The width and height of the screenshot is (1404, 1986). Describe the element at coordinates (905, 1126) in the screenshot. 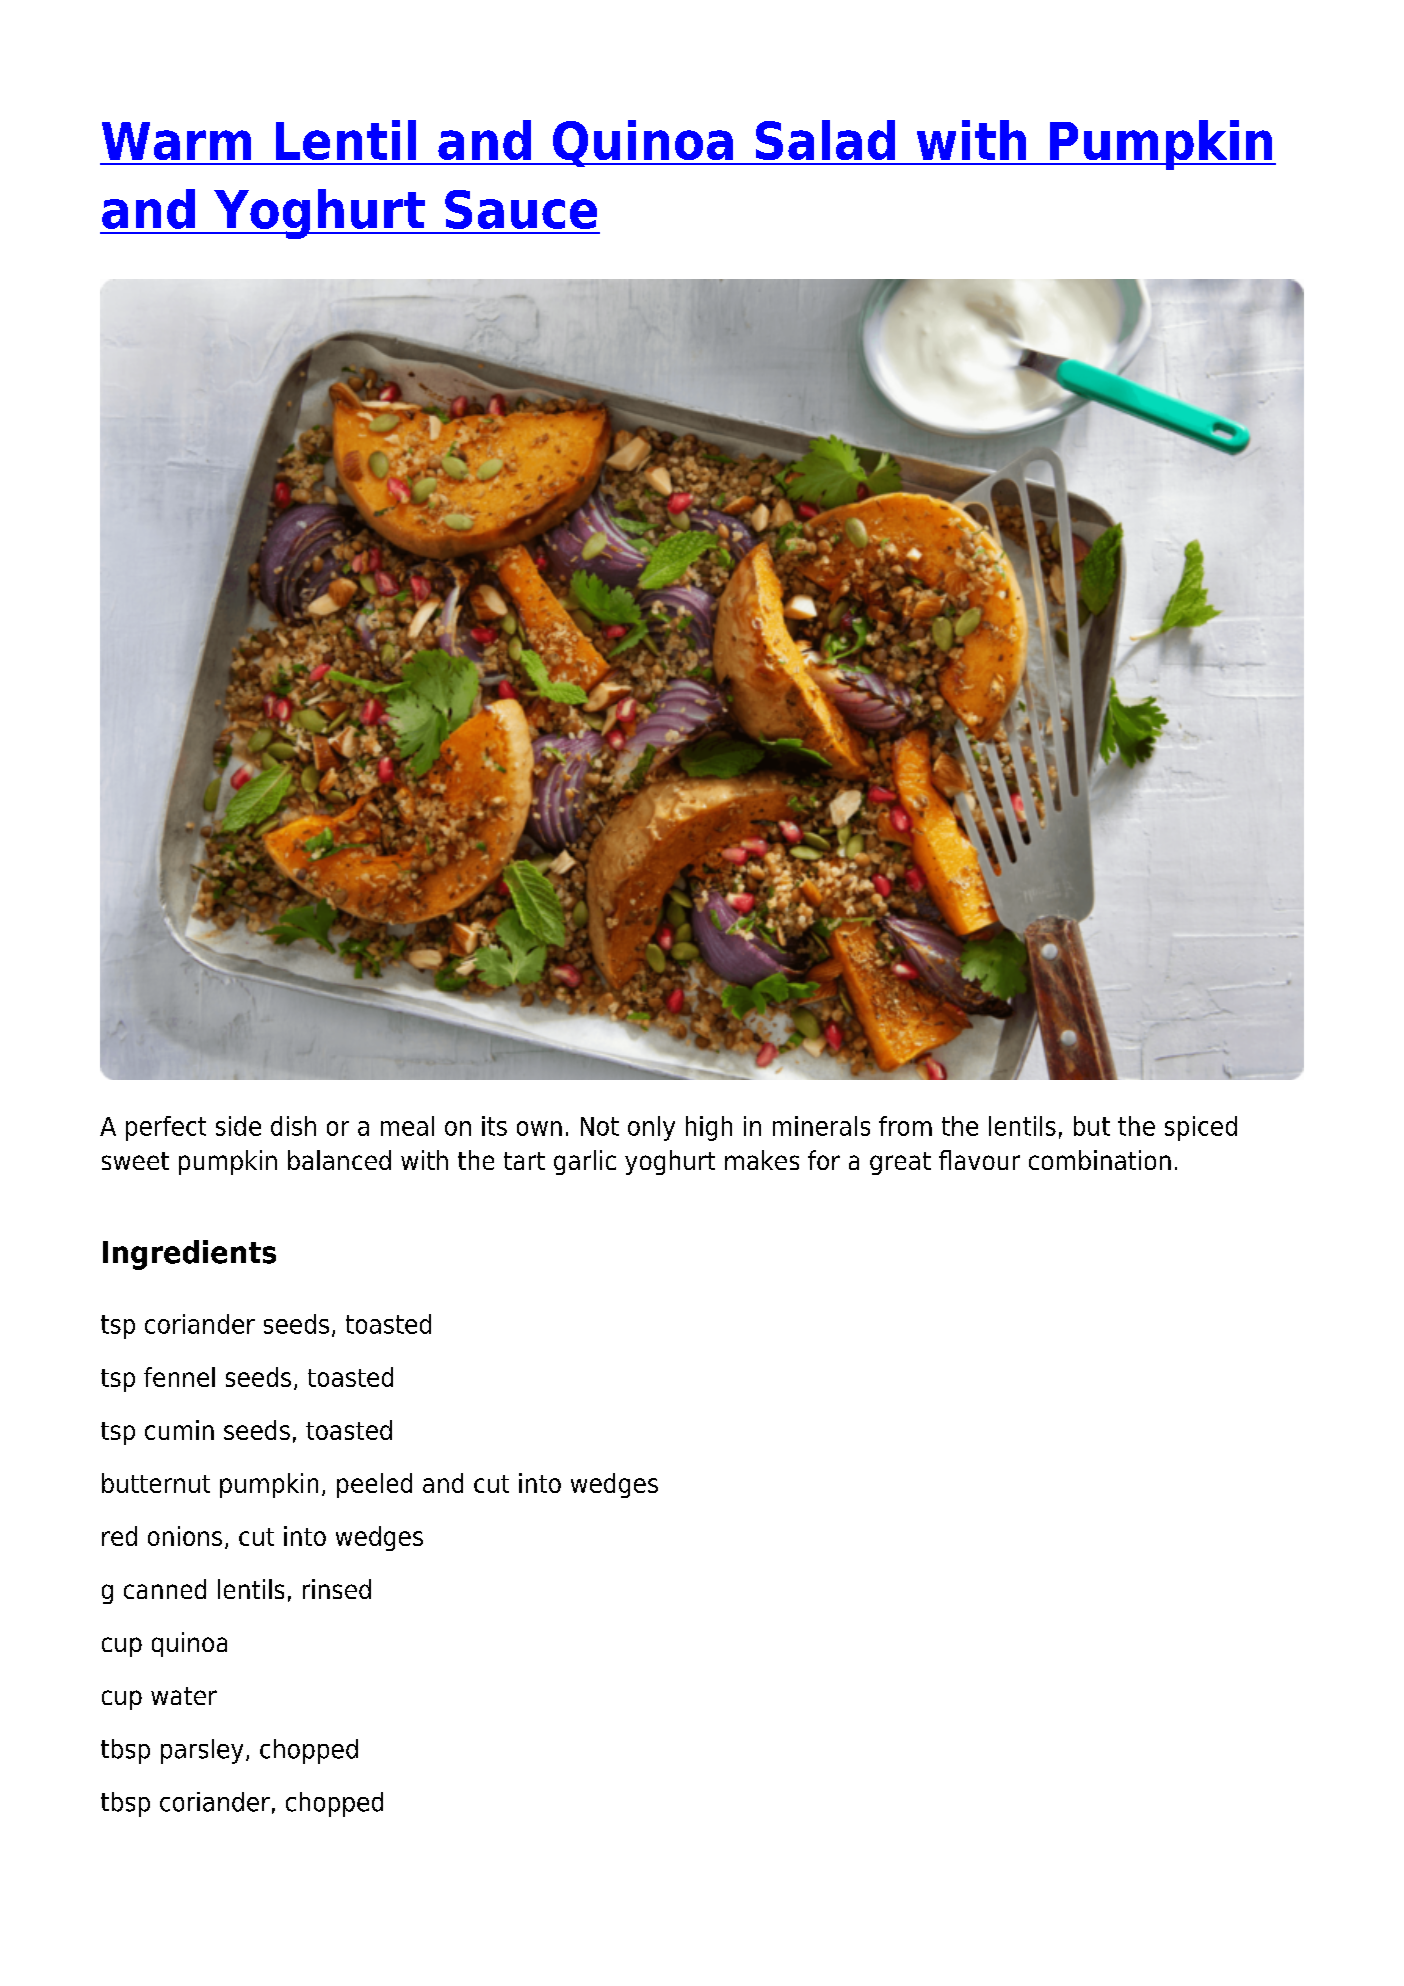

I see `from` at that location.
